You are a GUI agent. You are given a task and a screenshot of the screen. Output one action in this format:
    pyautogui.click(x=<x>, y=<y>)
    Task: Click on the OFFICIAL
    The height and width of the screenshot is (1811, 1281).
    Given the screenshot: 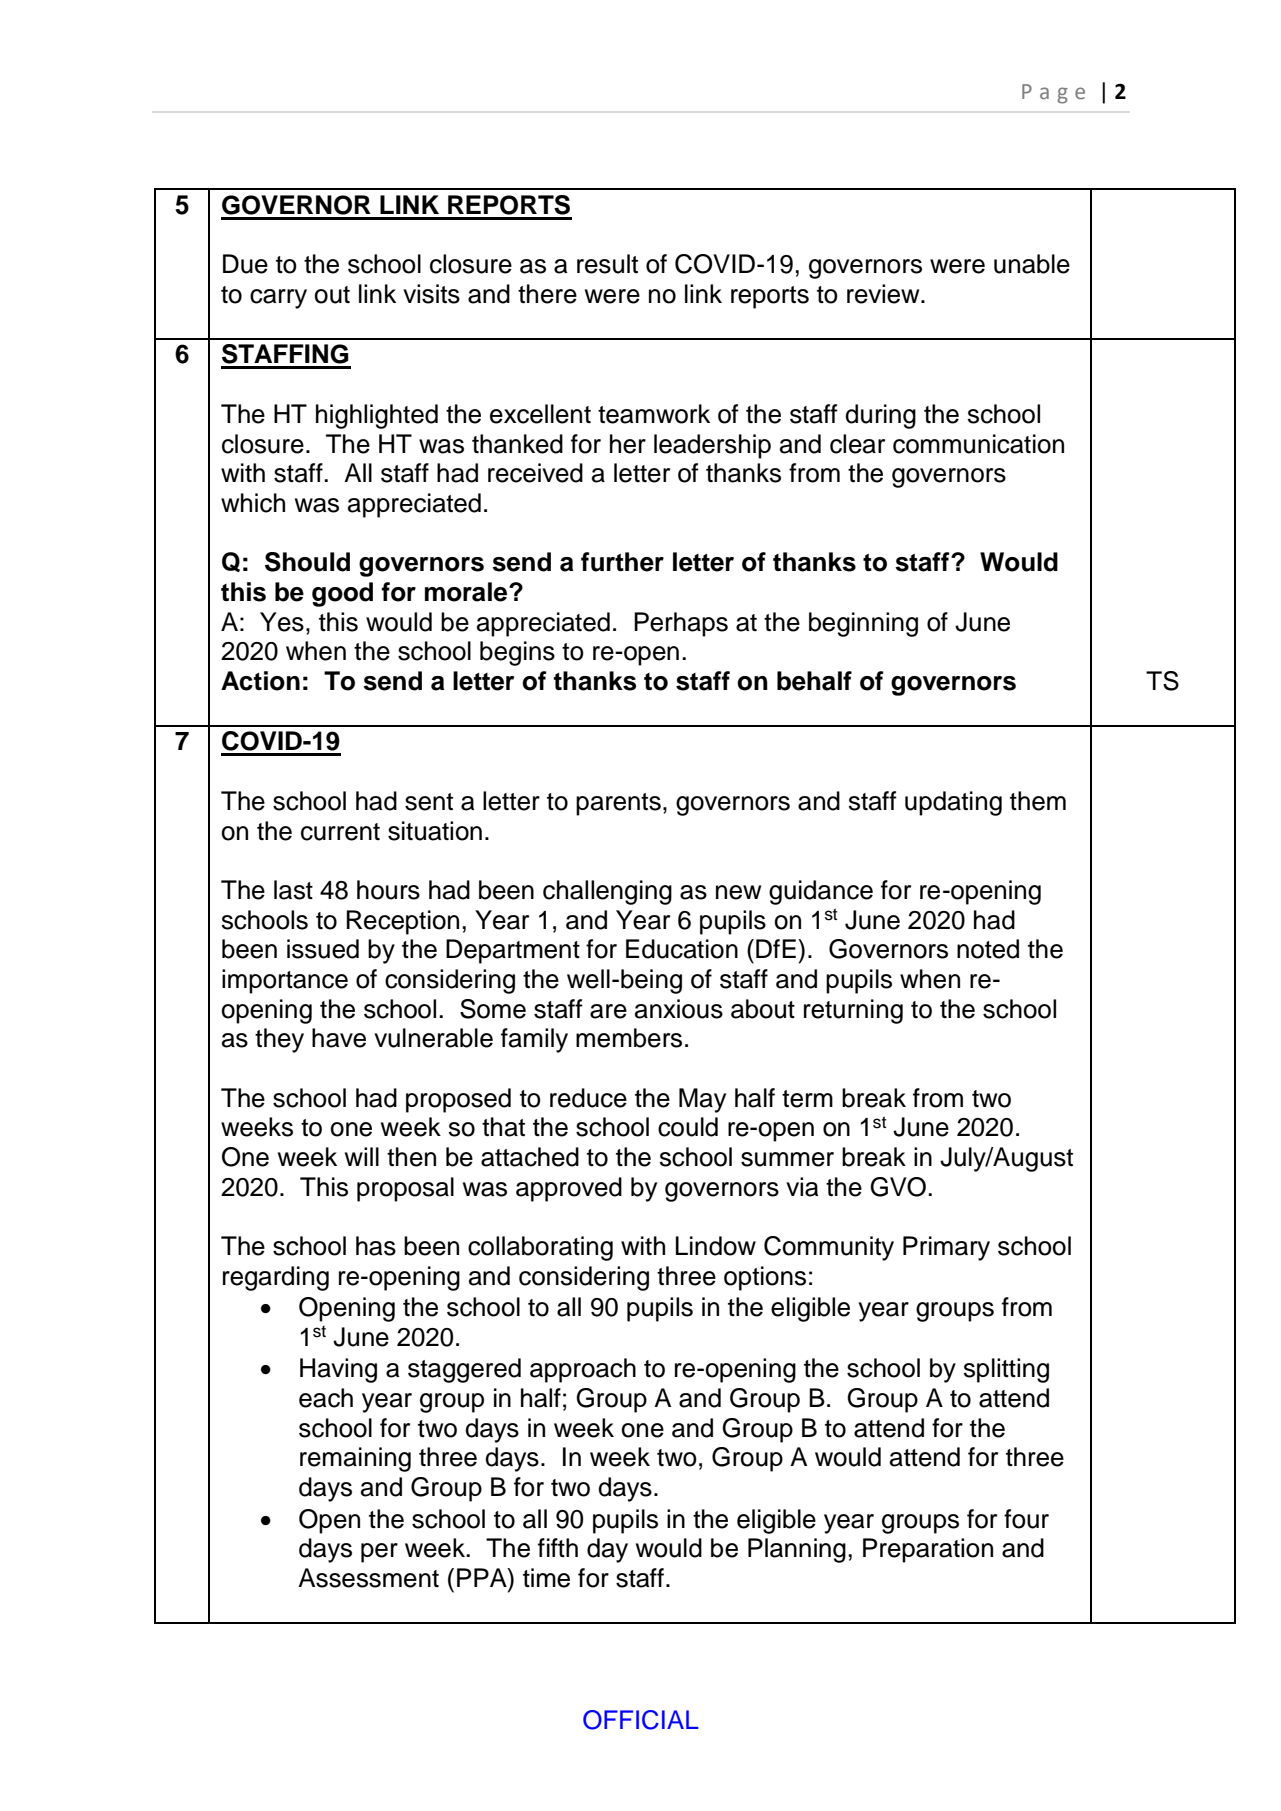 What is the action you would take?
    pyautogui.click(x=641, y=1720)
